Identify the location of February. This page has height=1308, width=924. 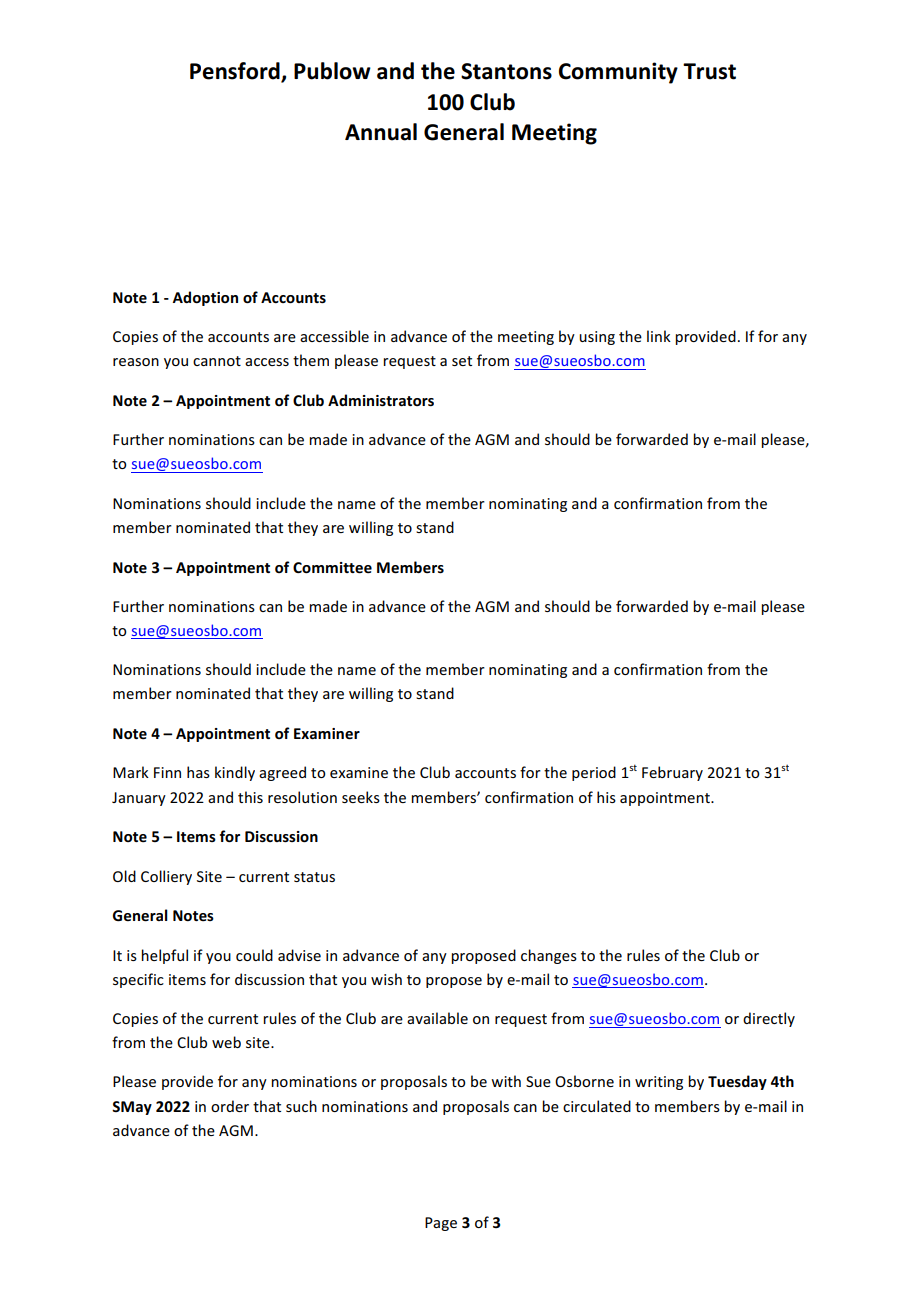
(672, 773).
